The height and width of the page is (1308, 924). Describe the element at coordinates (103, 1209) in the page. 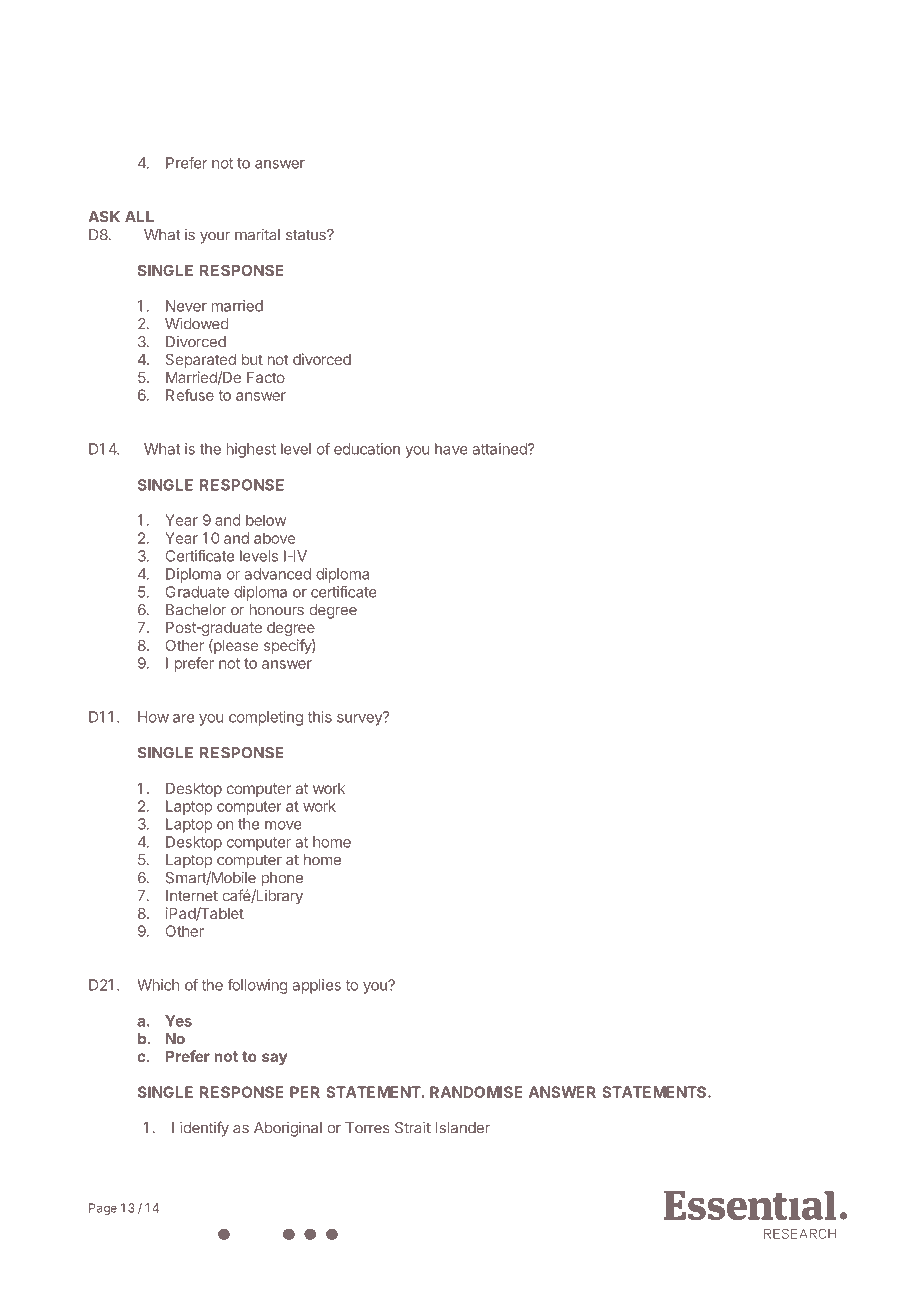

I see `Page` at that location.
